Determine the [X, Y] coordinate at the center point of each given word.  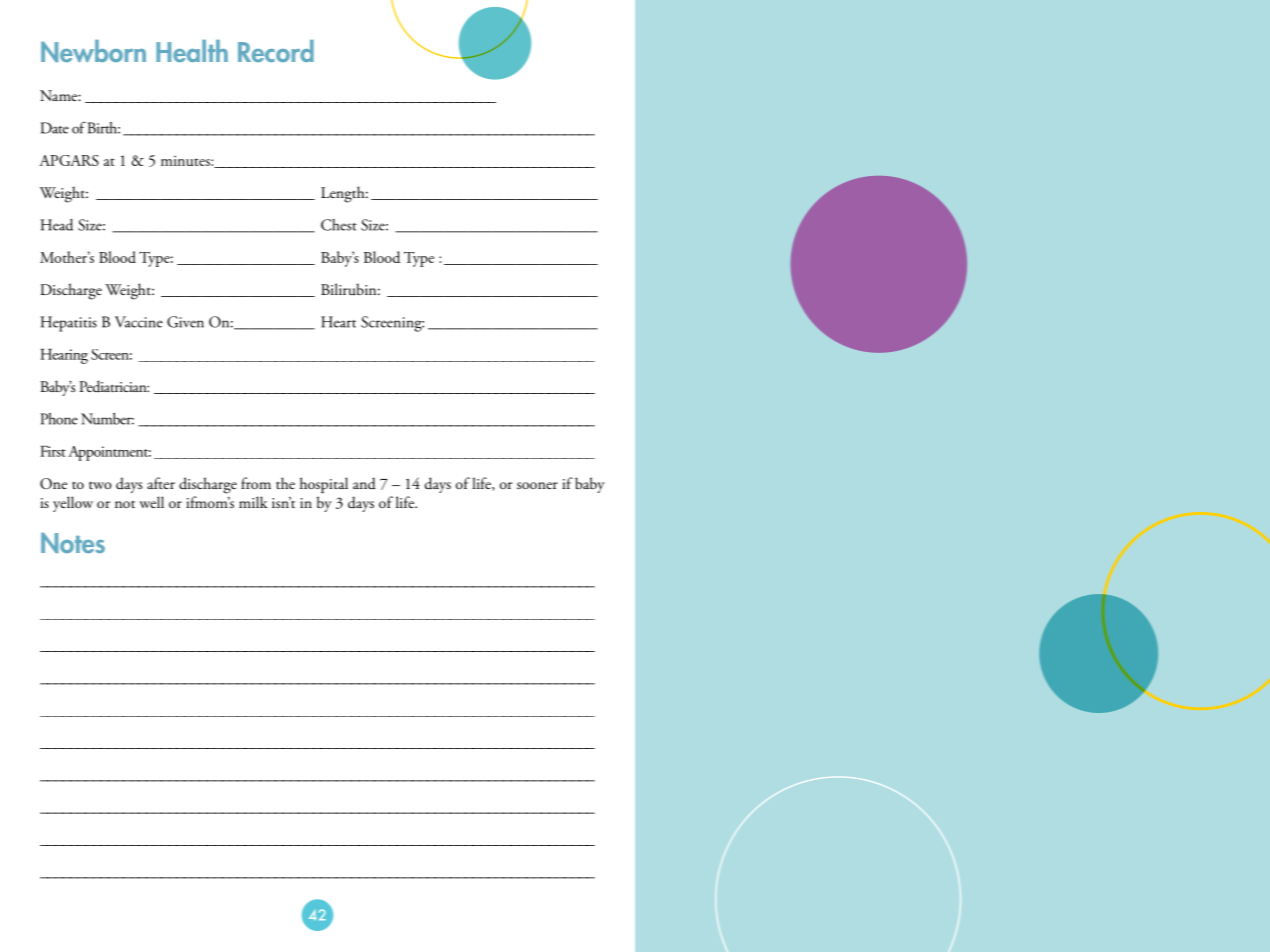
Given [185, 322]
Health [192, 51]
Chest [339, 225]
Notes [73, 543]
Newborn [93, 51]
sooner [537, 485]
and [364, 483]
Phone [59, 419]
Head [56, 225]
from [256, 483]
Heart [338, 322]
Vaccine [139, 322]
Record [276, 51]
